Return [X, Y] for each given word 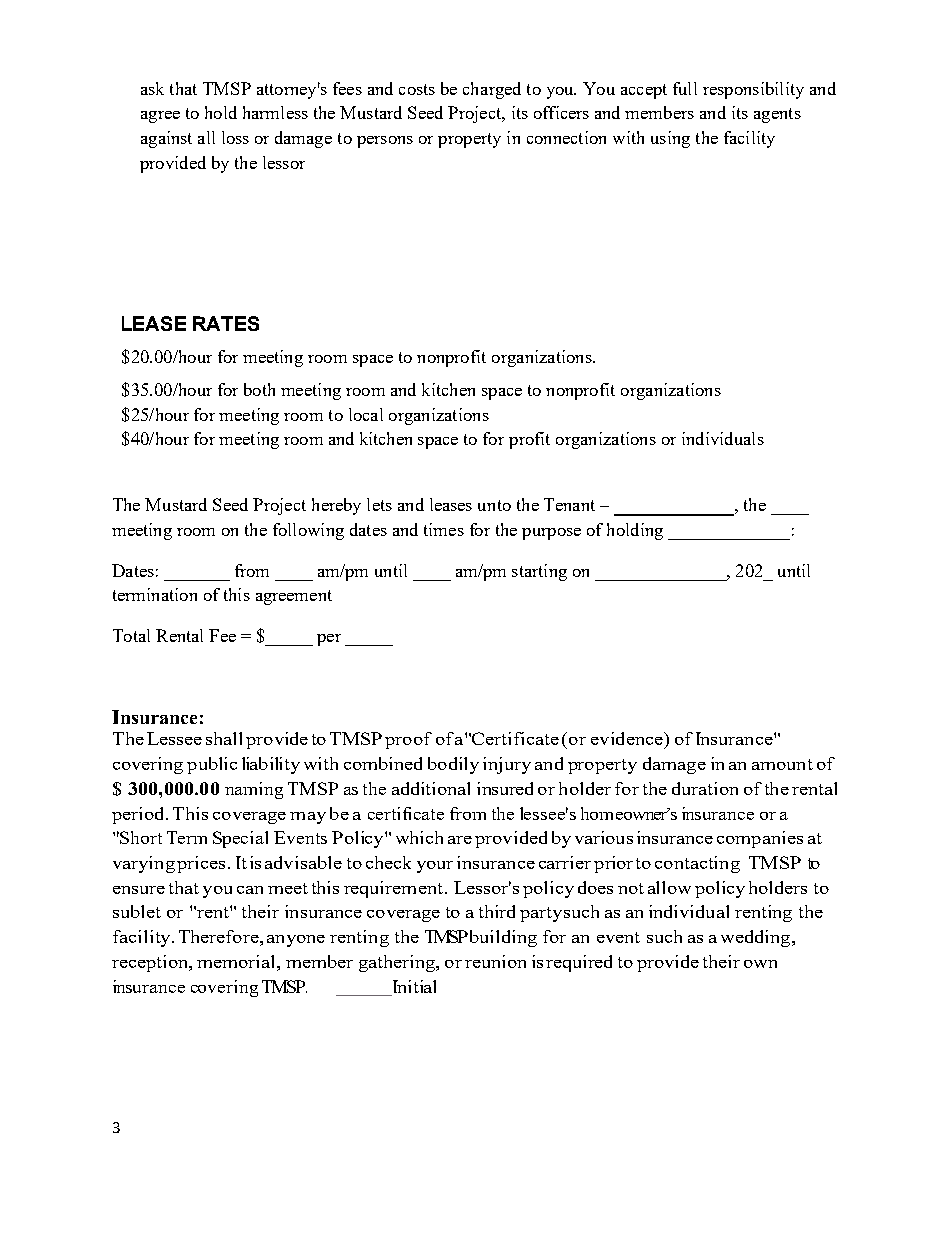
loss [235, 137]
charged [492, 90]
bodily [453, 765]
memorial [237, 961]
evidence [628, 738]
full [685, 88]
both [259, 389]
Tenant [569, 504]
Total [131, 635]
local [366, 414]
